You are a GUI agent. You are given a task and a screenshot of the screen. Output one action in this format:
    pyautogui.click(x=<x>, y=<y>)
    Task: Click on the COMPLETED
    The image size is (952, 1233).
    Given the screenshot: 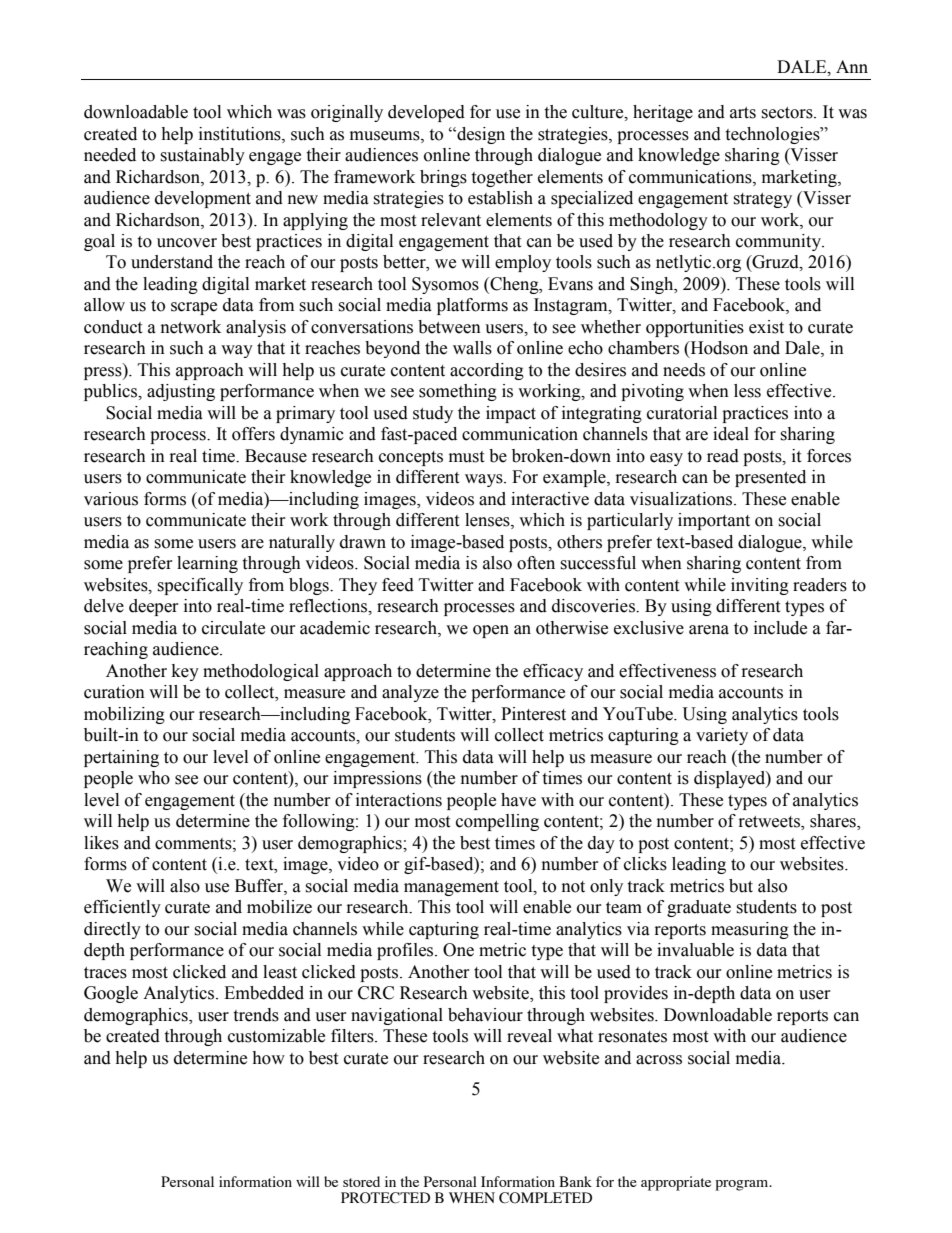 What is the action you would take?
    pyautogui.click(x=545, y=1198)
